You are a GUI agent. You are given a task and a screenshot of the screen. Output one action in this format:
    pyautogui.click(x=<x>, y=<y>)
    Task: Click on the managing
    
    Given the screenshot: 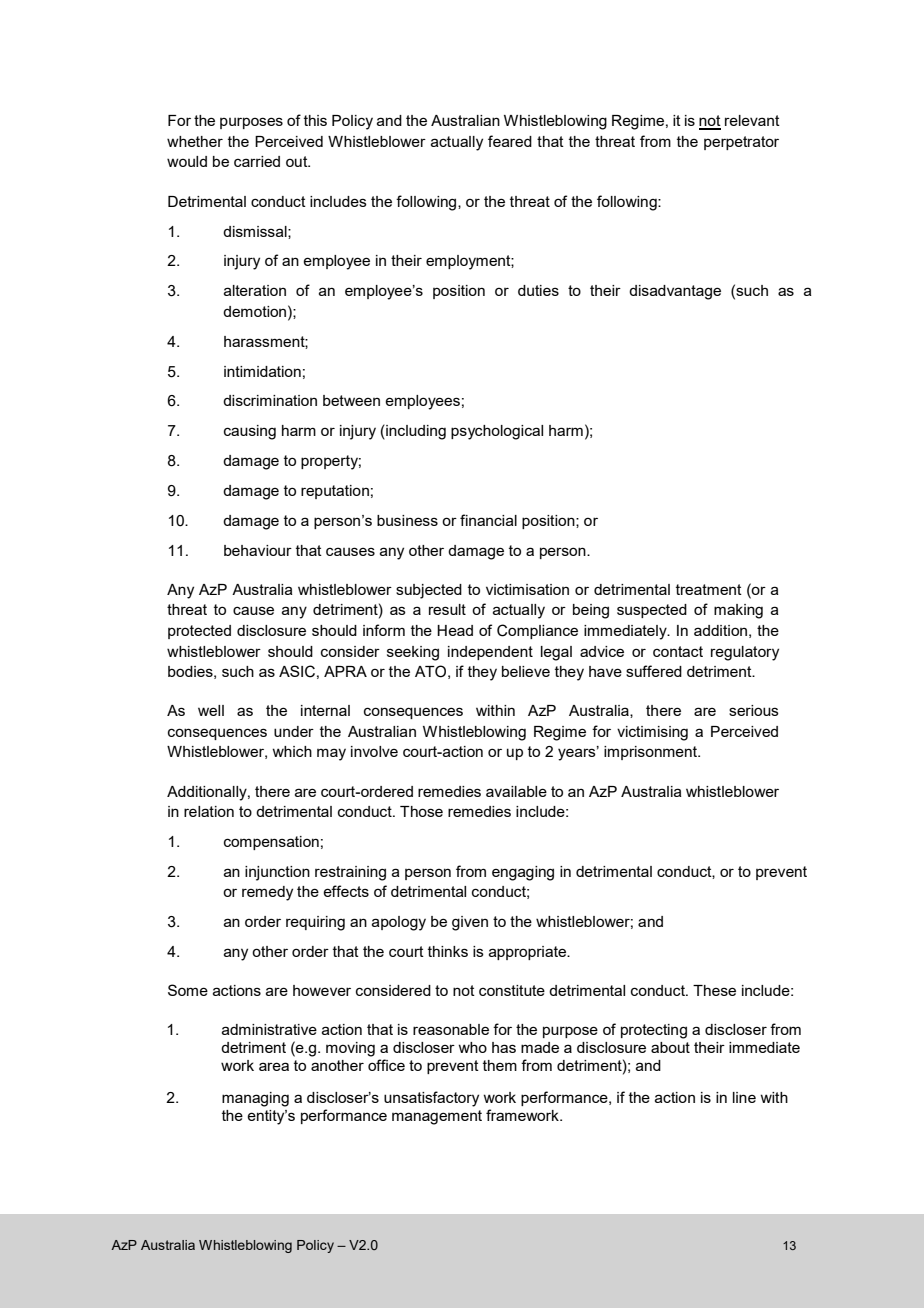 What is the action you would take?
    pyautogui.click(x=255, y=1099)
